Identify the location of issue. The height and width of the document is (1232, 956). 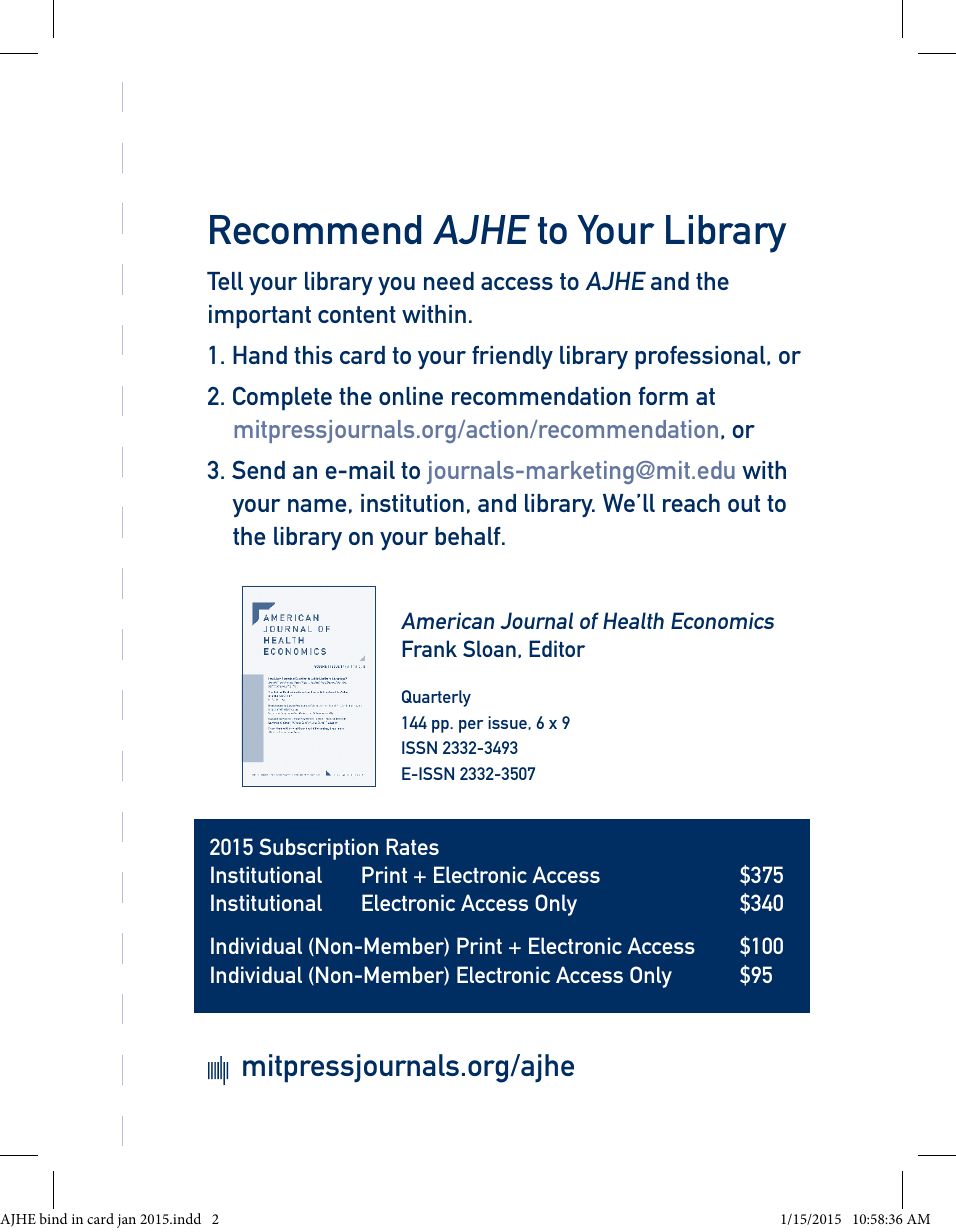
(508, 723).
